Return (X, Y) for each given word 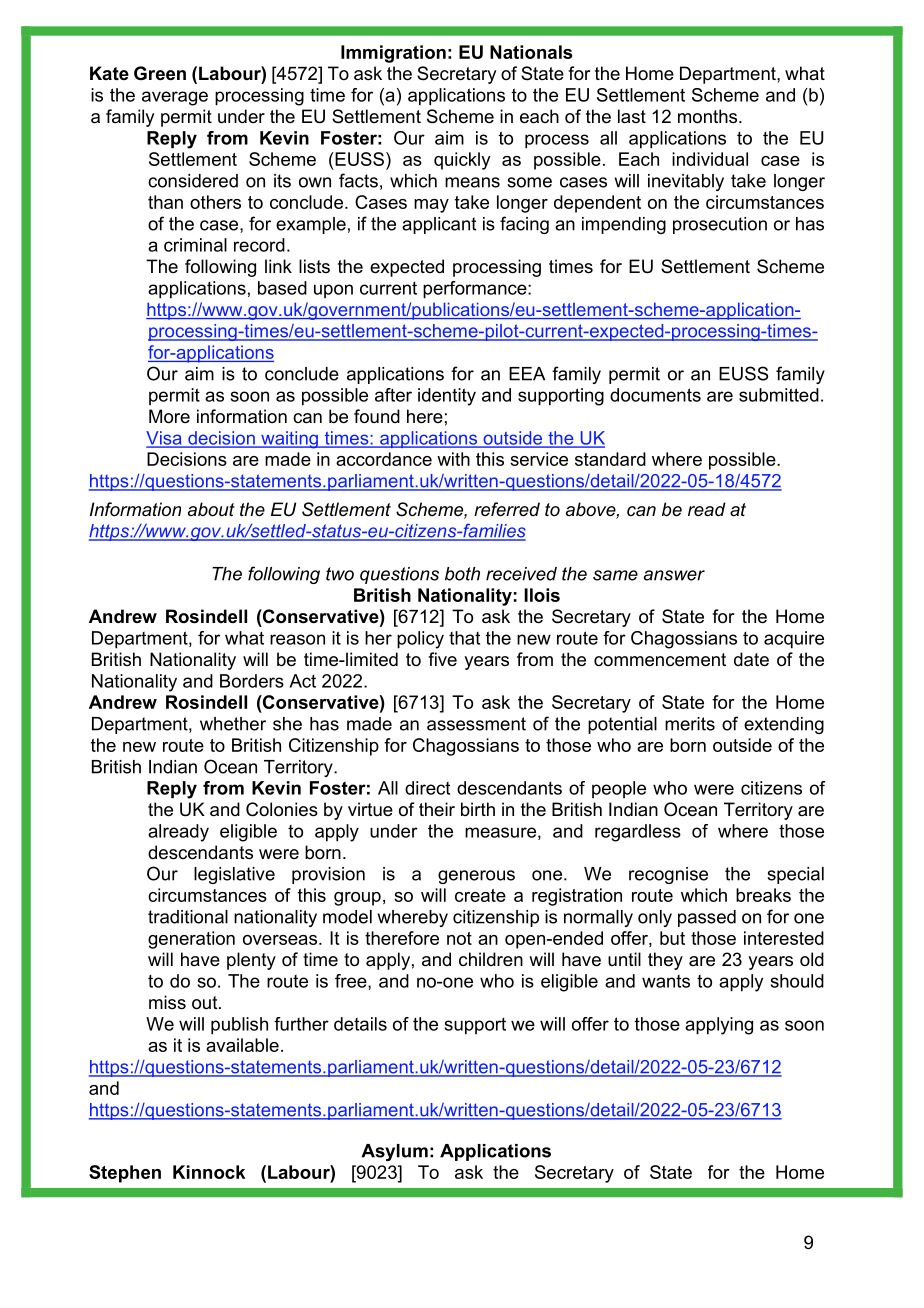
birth (478, 809)
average (175, 98)
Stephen (125, 1174)
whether (233, 724)
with (453, 459)
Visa (165, 439)
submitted (779, 395)
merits (690, 724)
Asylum (394, 1152)
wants (666, 981)
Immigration (393, 54)
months (707, 116)
